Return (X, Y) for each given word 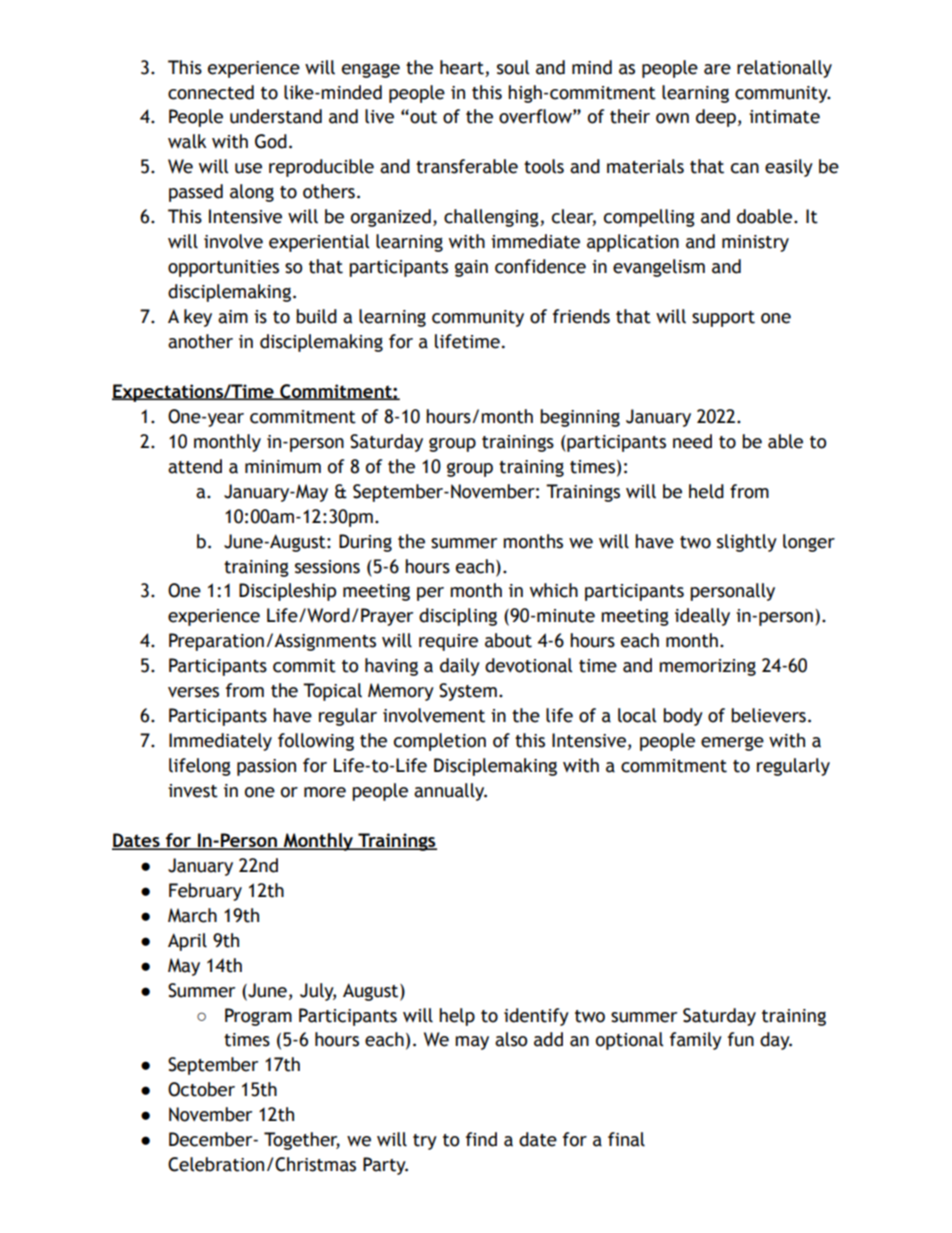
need (692, 441)
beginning (580, 418)
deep (716, 118)
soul (513, 67)
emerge (732, 744)
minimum (283, 467)
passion (266, 767)
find (481, 1139)
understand (276, 116)
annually (450, 792)
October (201, 1089)
